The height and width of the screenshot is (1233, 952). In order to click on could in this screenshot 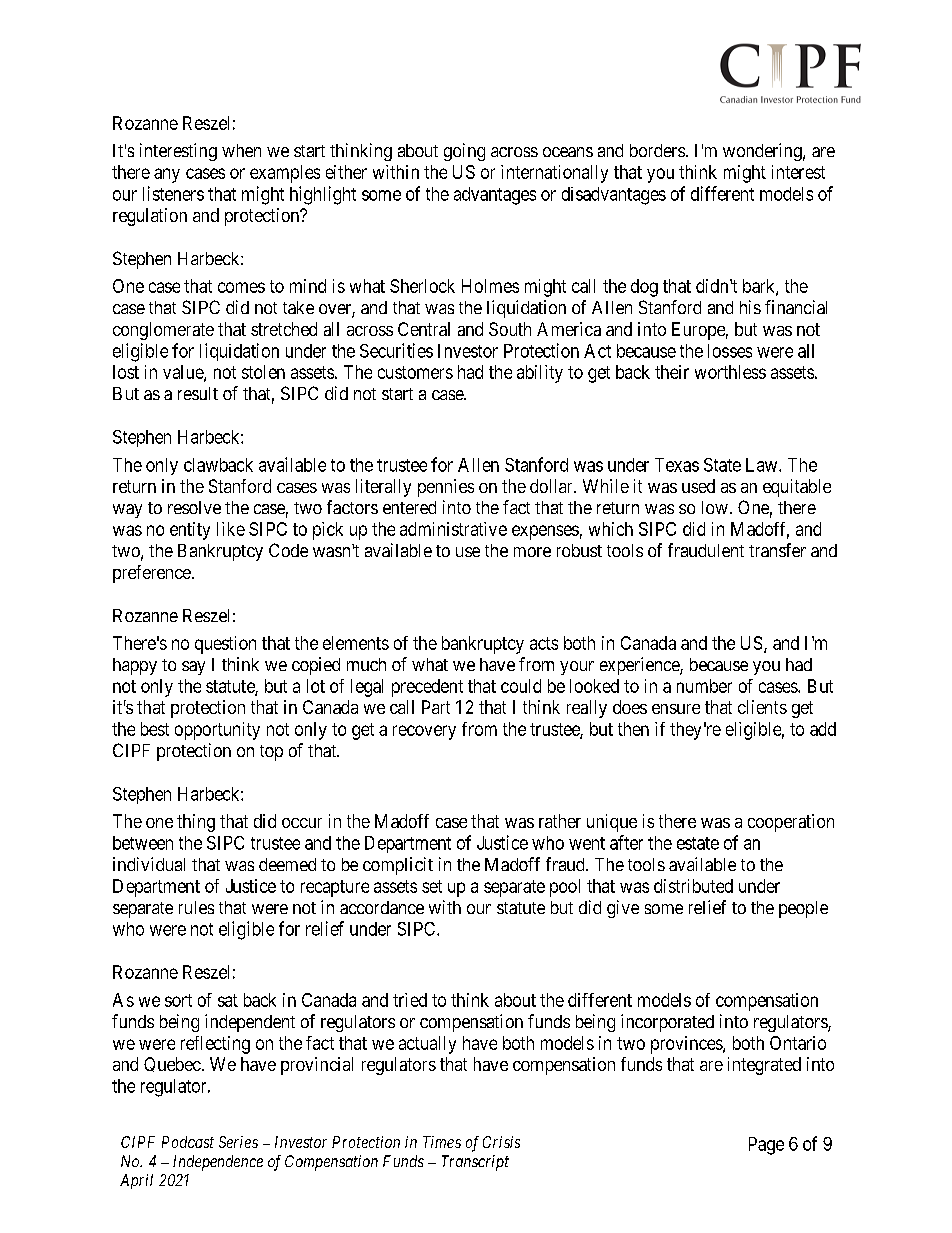, I will do `click(521, 686)`.
